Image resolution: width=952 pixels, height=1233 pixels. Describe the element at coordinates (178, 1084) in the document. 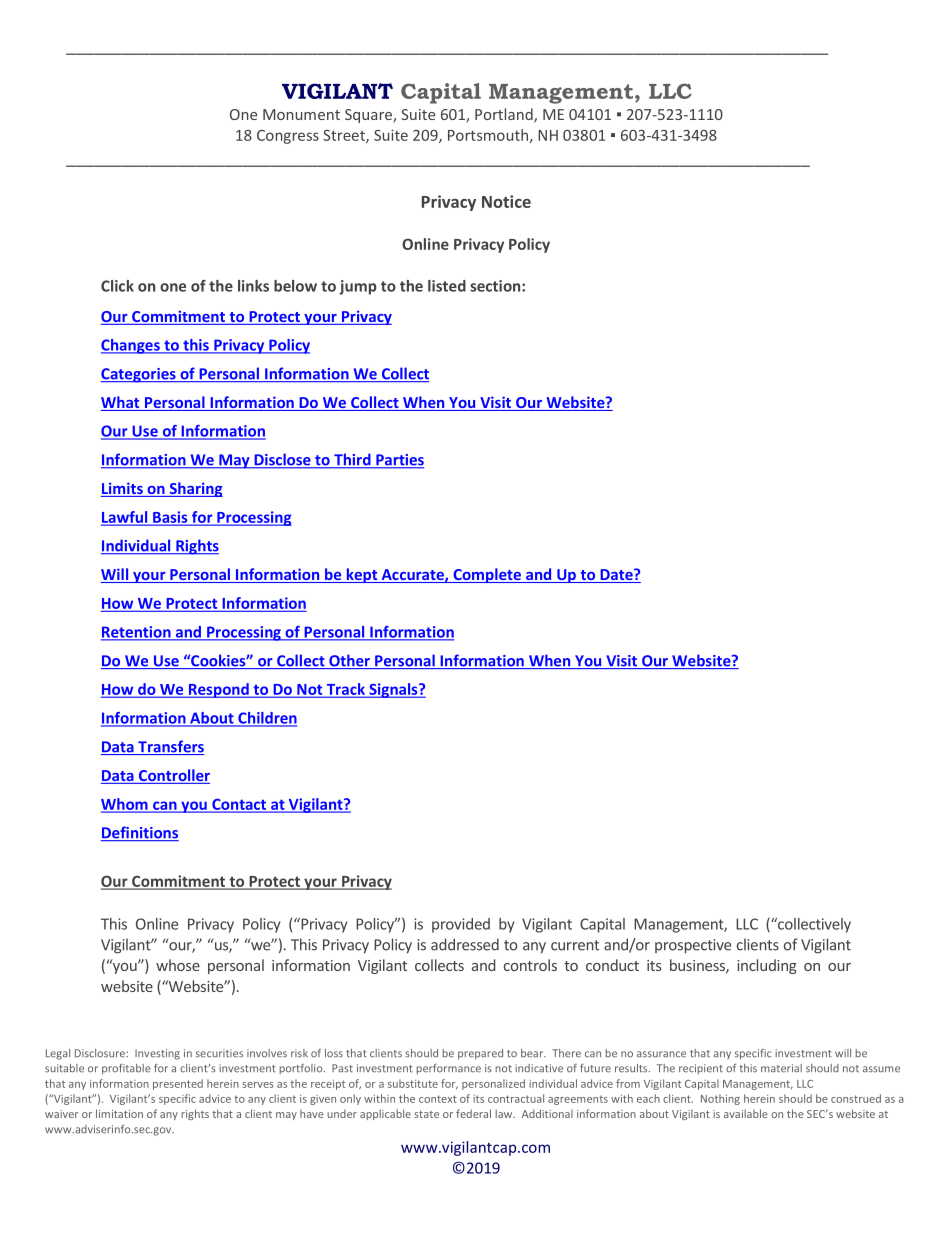

I see `presented` at that location.
